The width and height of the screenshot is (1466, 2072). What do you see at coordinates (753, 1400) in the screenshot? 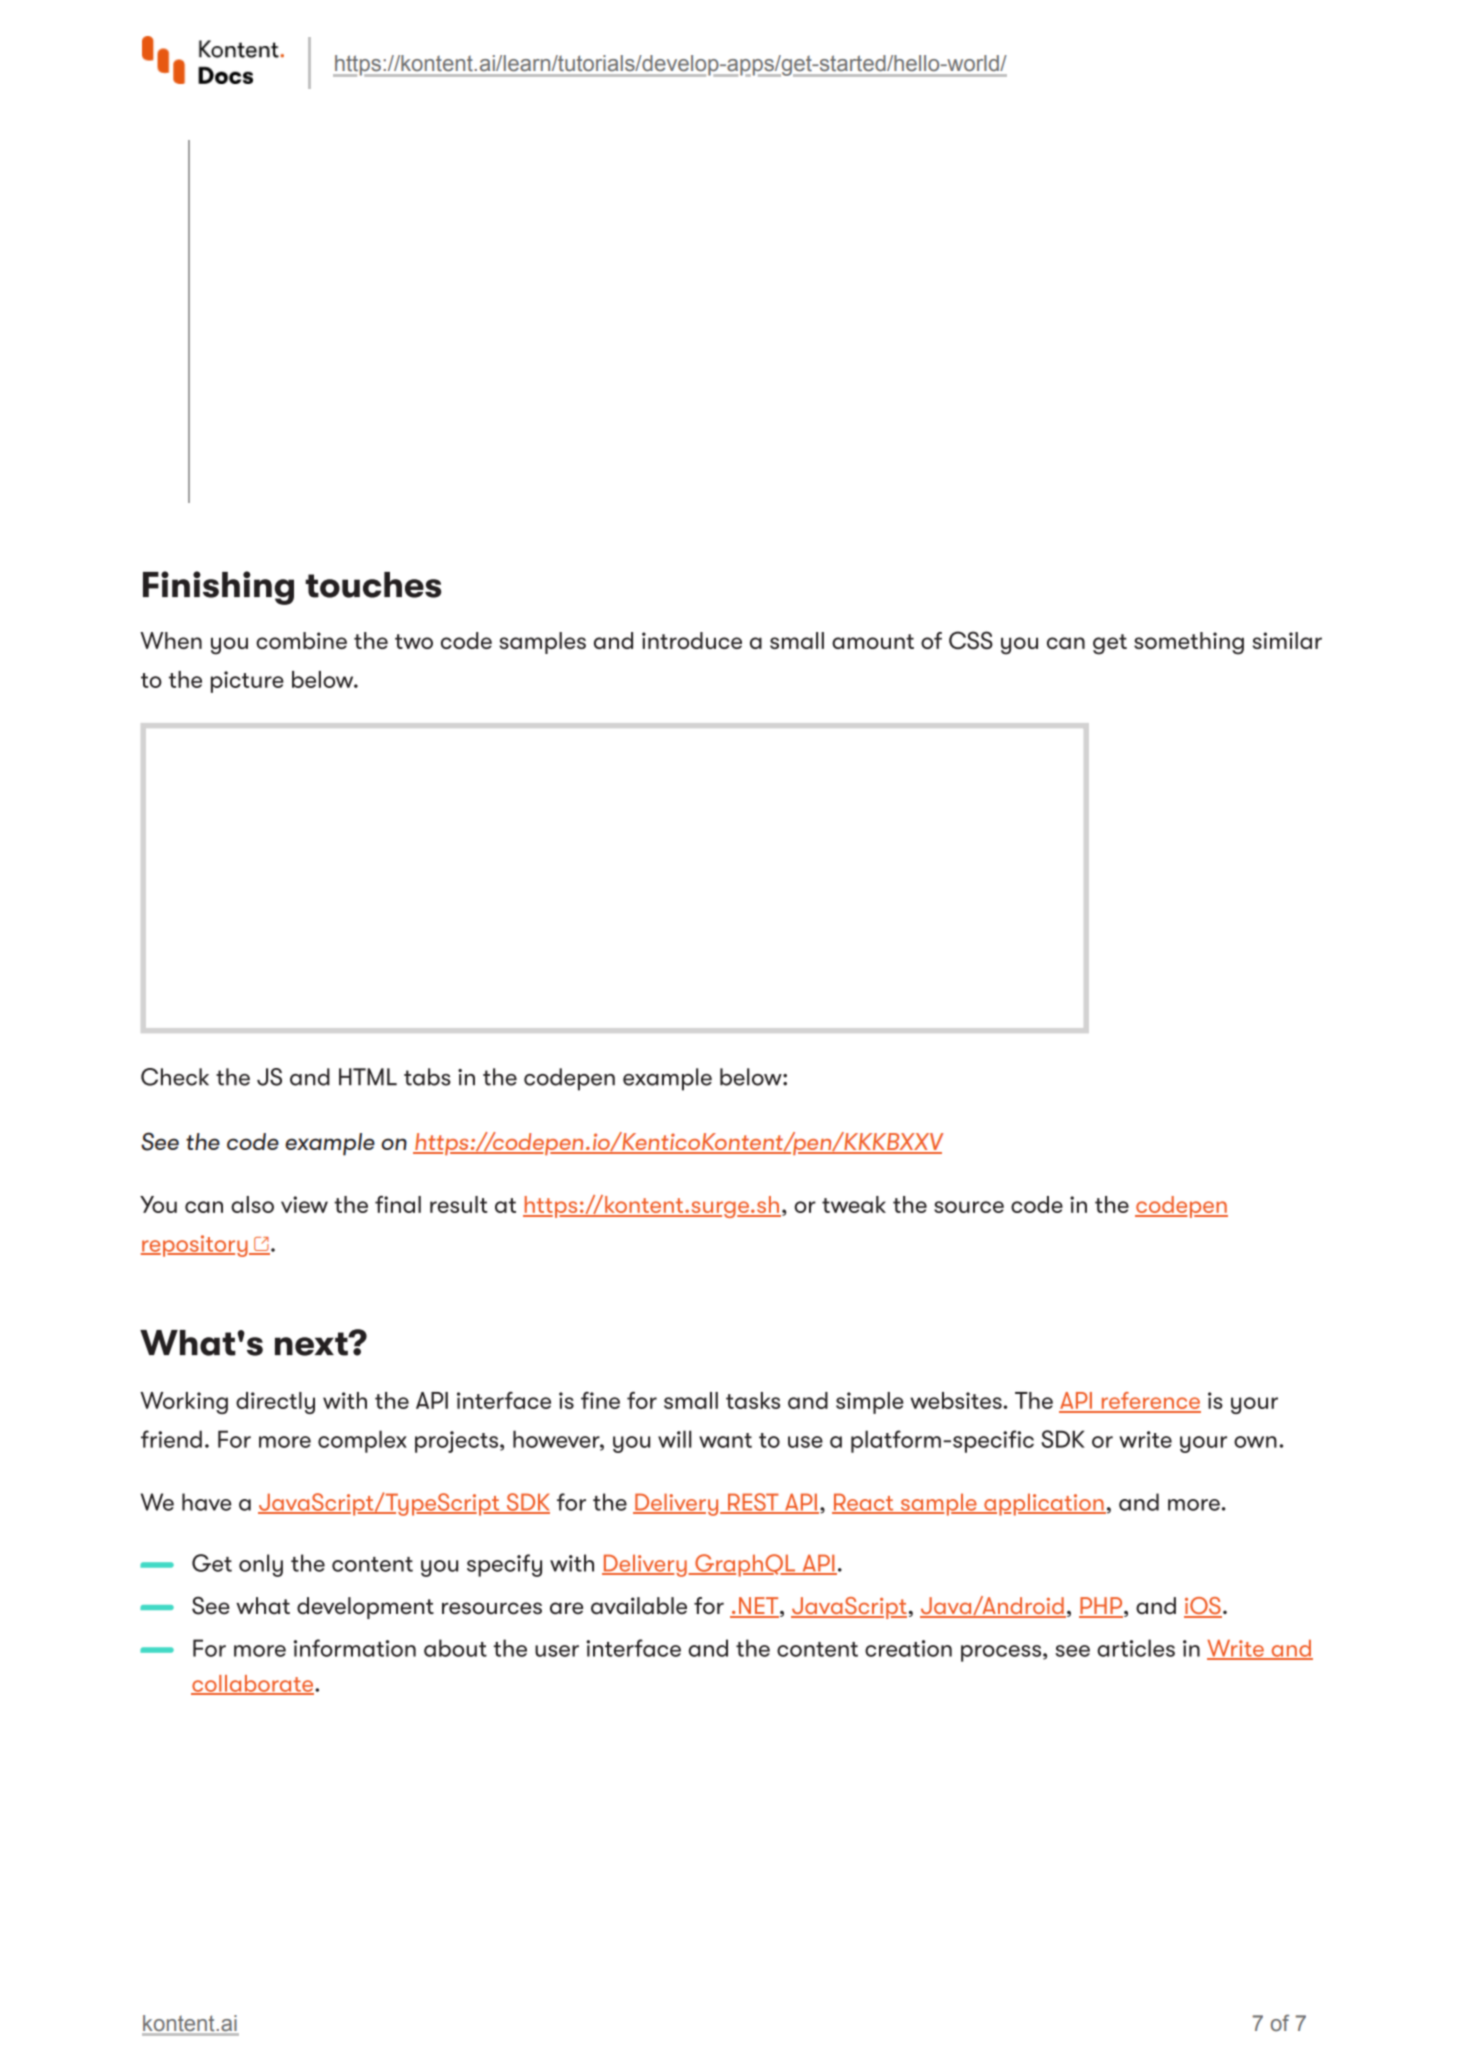
I see `tasks` at bounding box center [753, 1400].
